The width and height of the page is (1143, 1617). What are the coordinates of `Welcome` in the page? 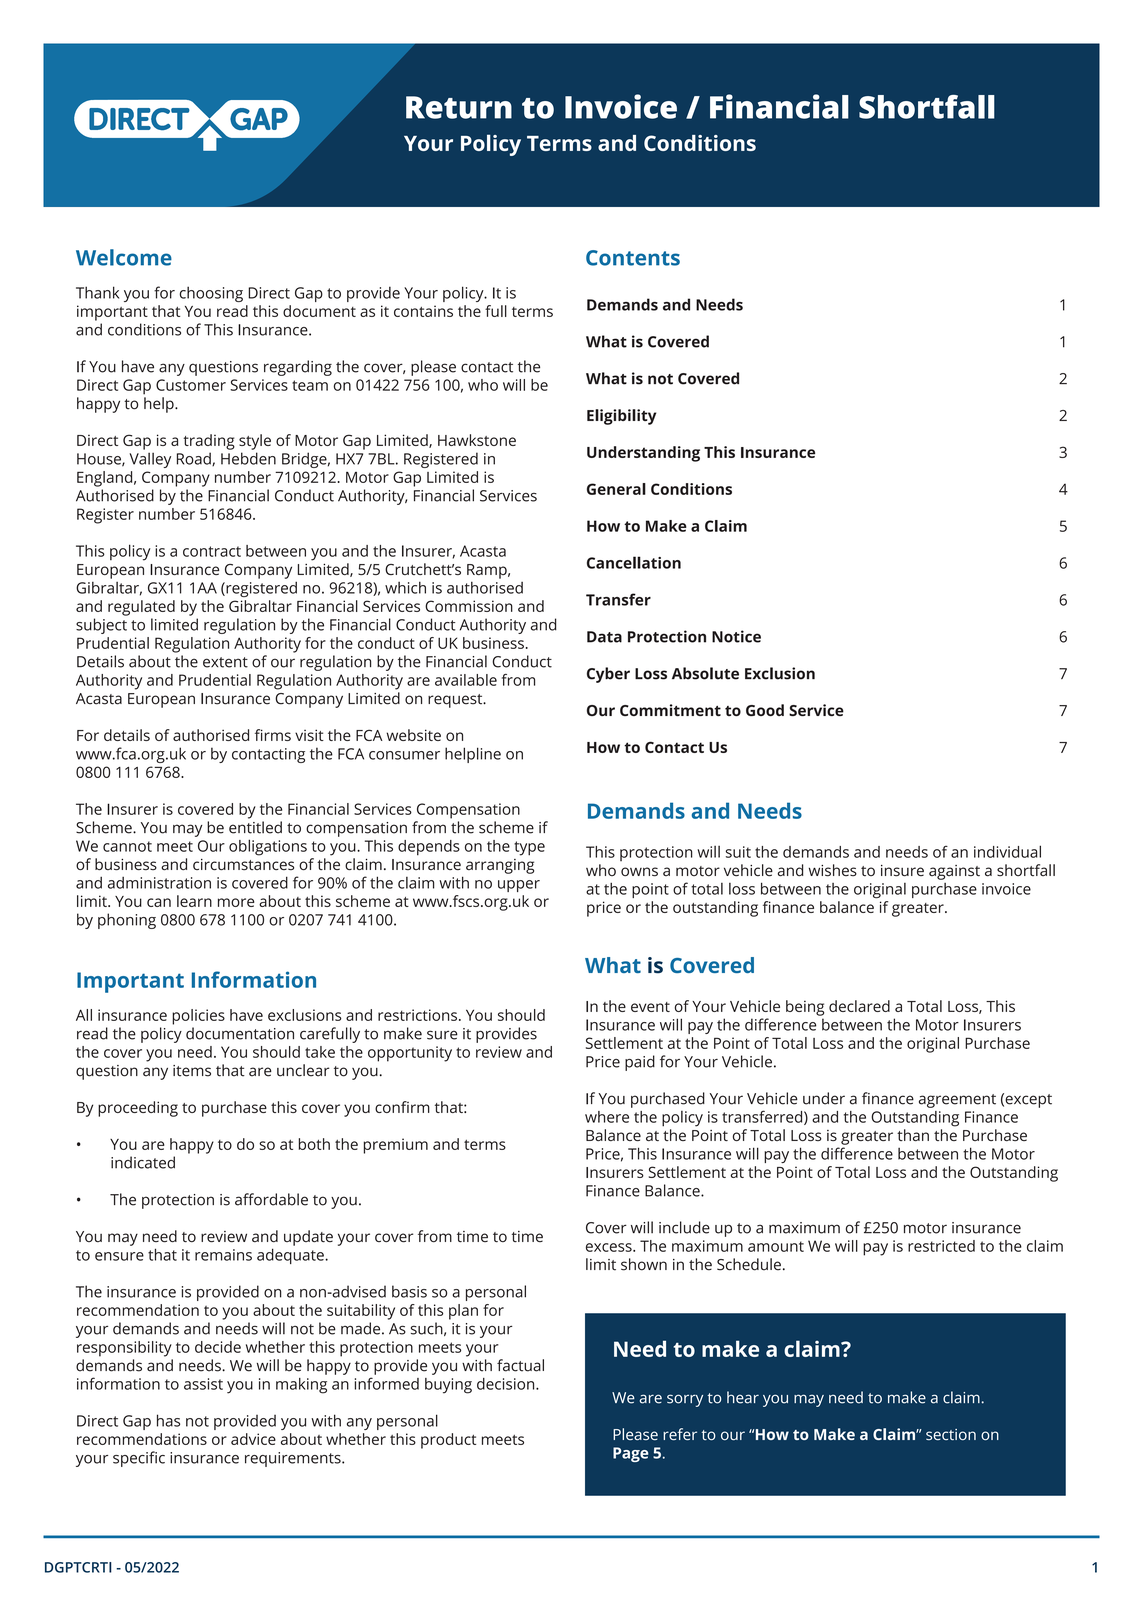 It's located at (124, 257).
